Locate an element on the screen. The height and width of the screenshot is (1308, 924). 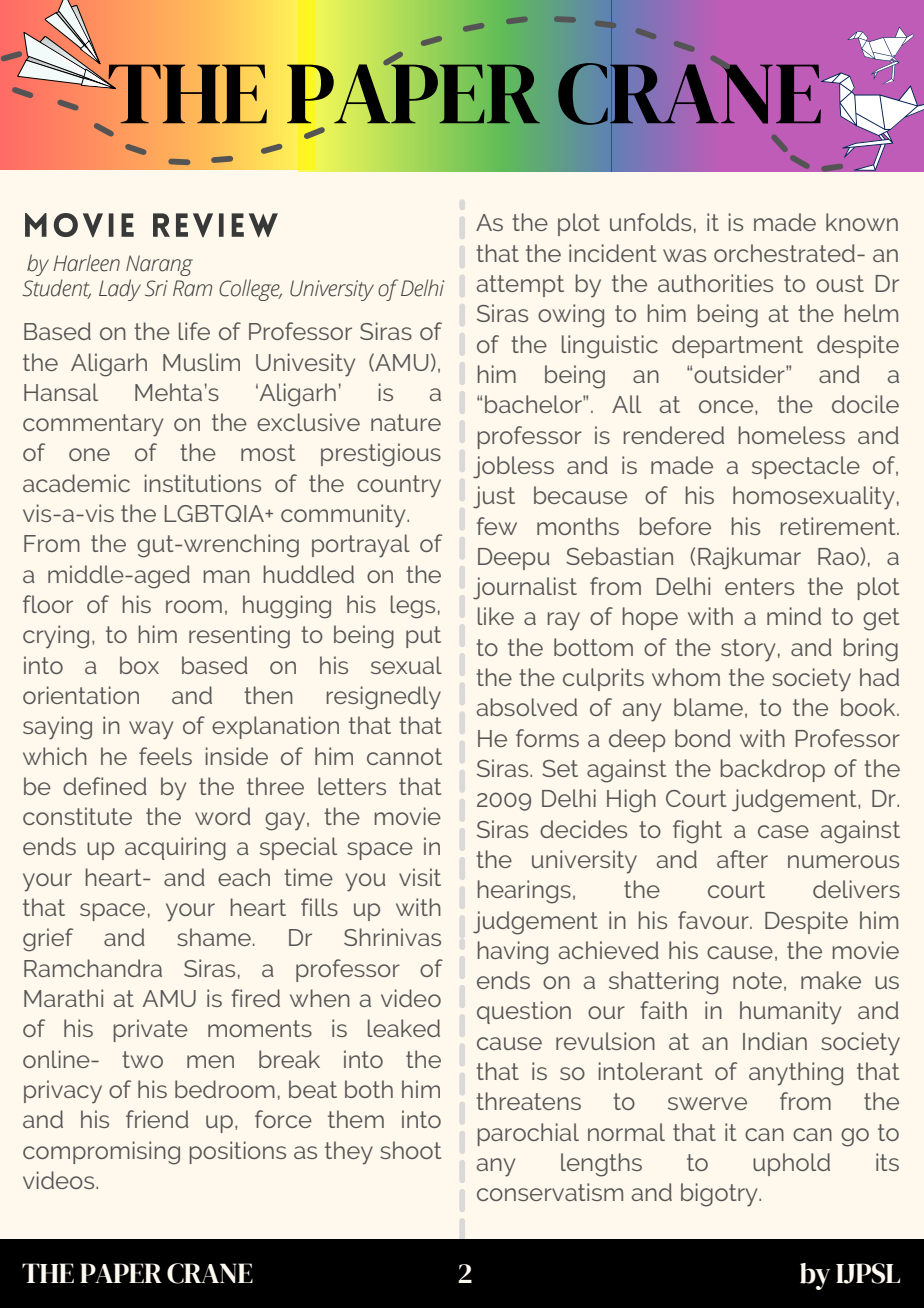
attempt is located at coordinates (520, 286).
